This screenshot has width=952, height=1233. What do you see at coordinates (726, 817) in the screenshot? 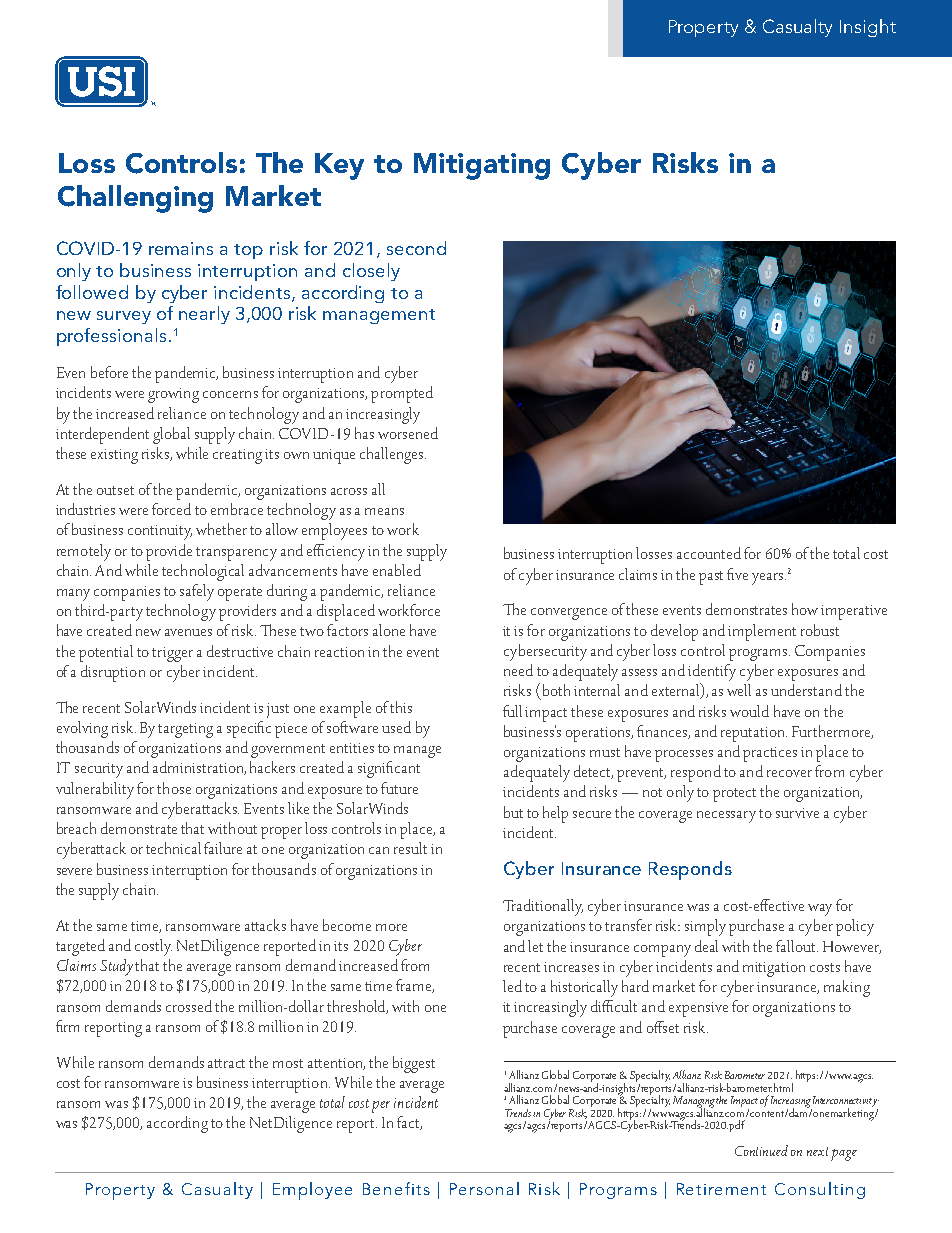
I see `necessary` at bounding box center [726, 817].
